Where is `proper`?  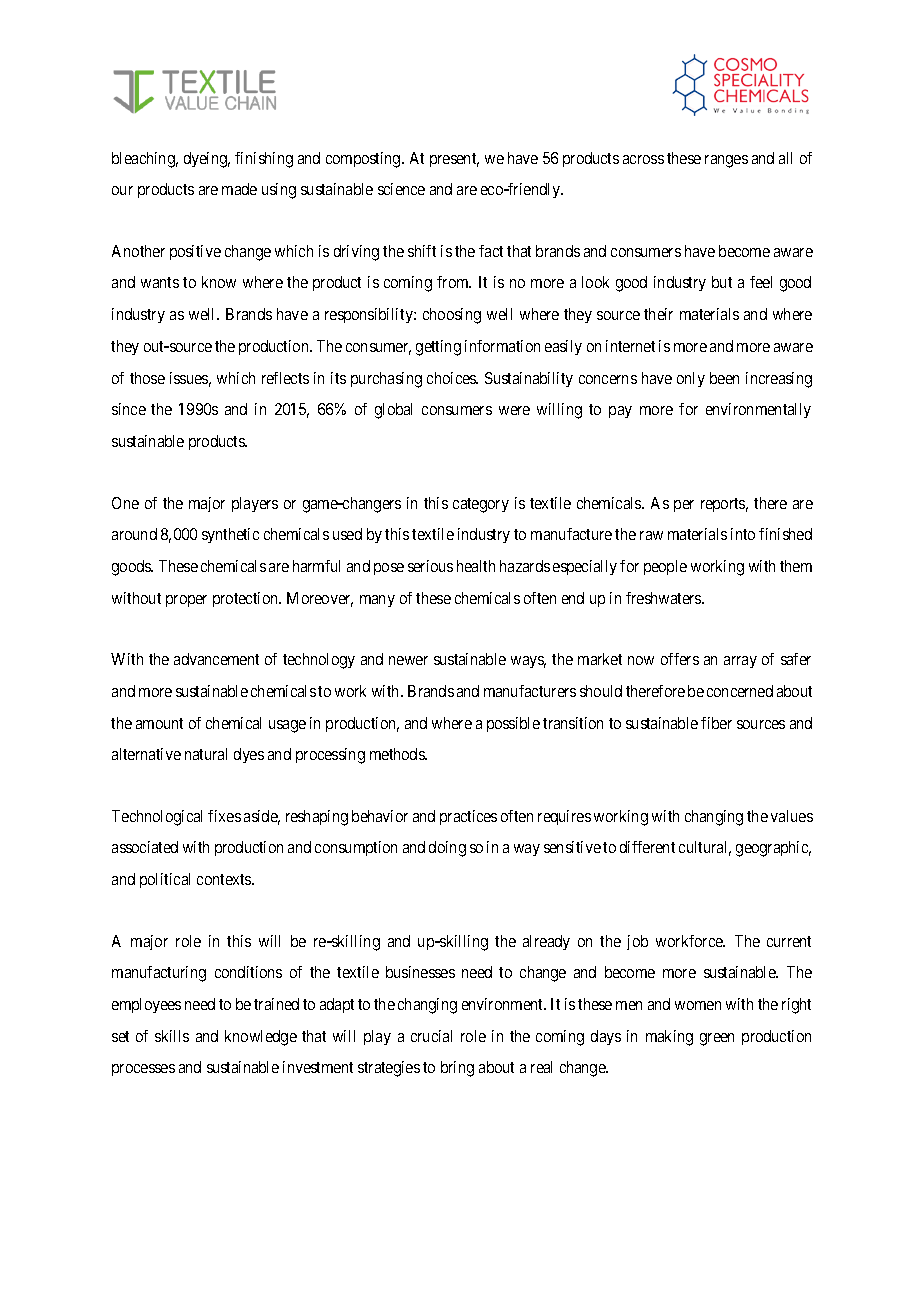 proper is located at coordinates (186, 601).
